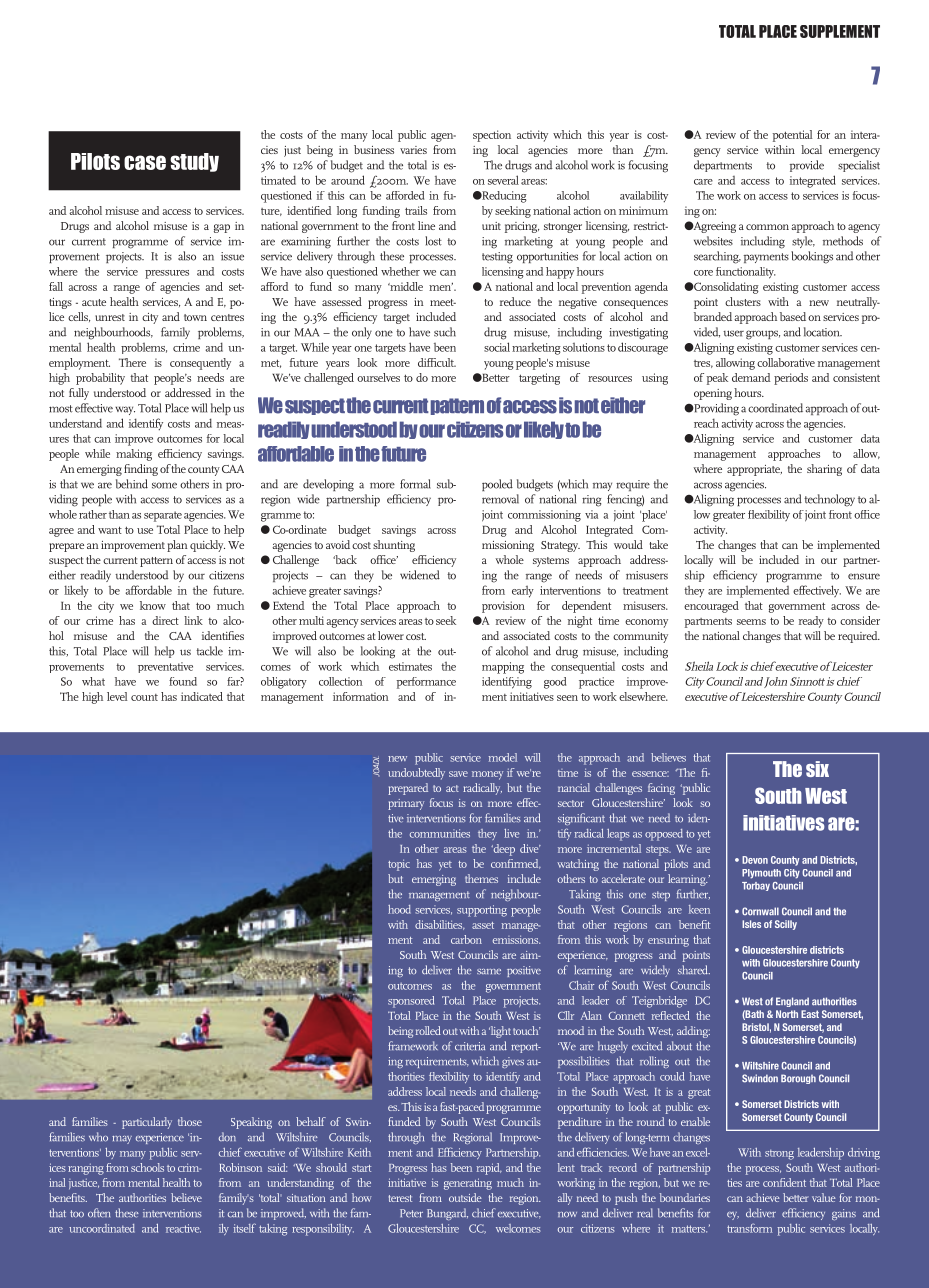  I want to click on performance, so click(426, 683).
